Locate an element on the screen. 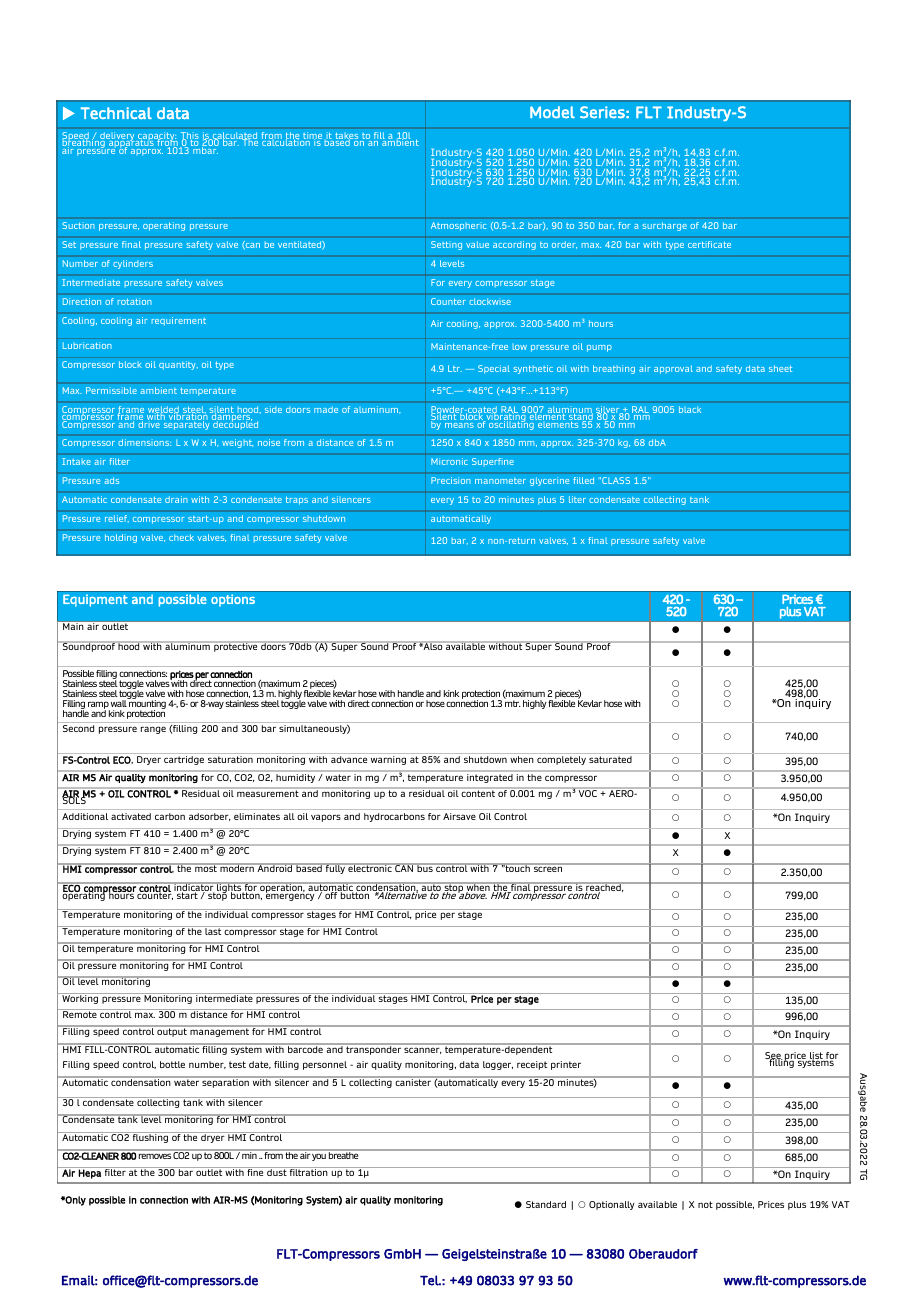 This screenshot has height=1308, width=924. you is located at coordinates (319, 1157).
